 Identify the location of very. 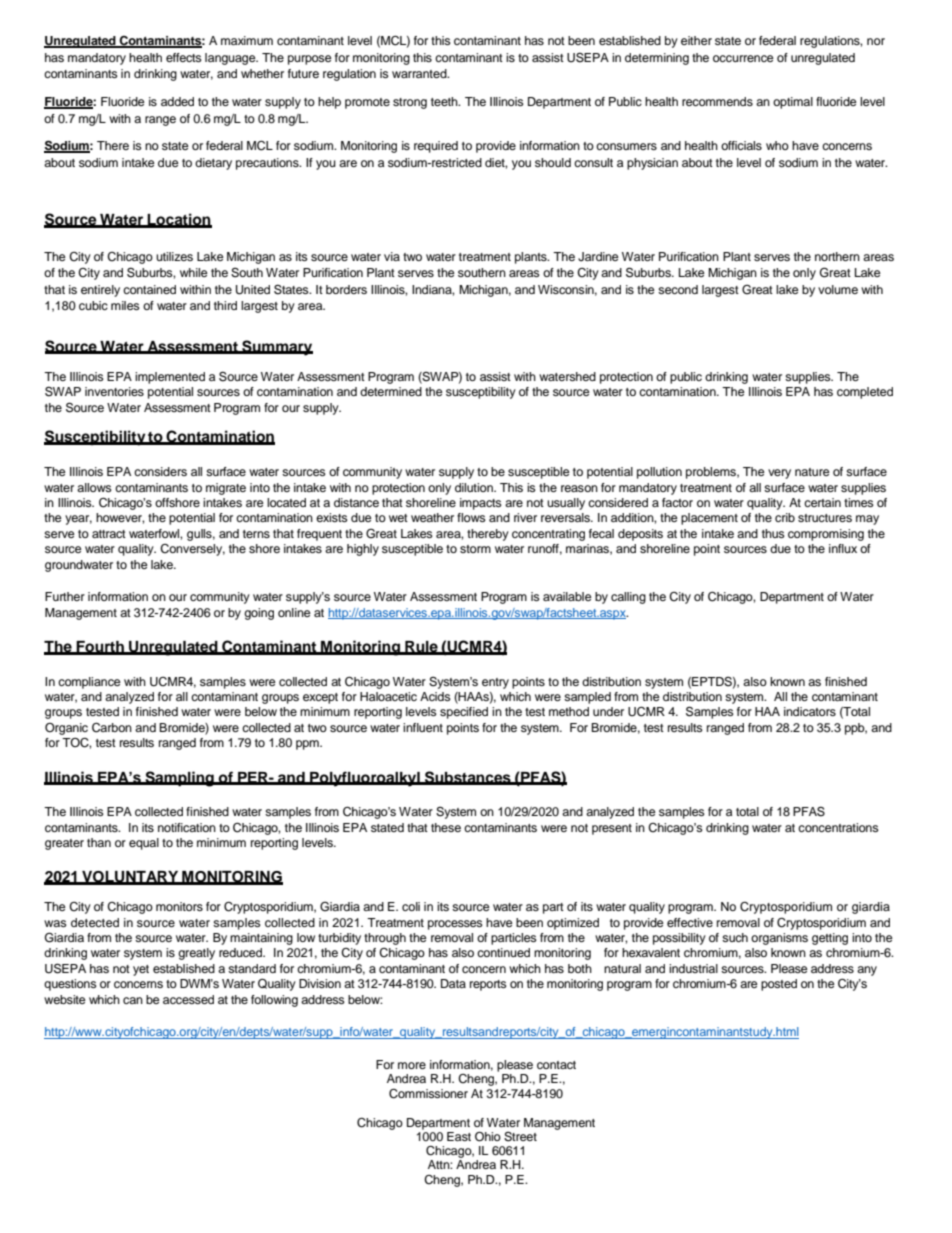
(779, 474).
